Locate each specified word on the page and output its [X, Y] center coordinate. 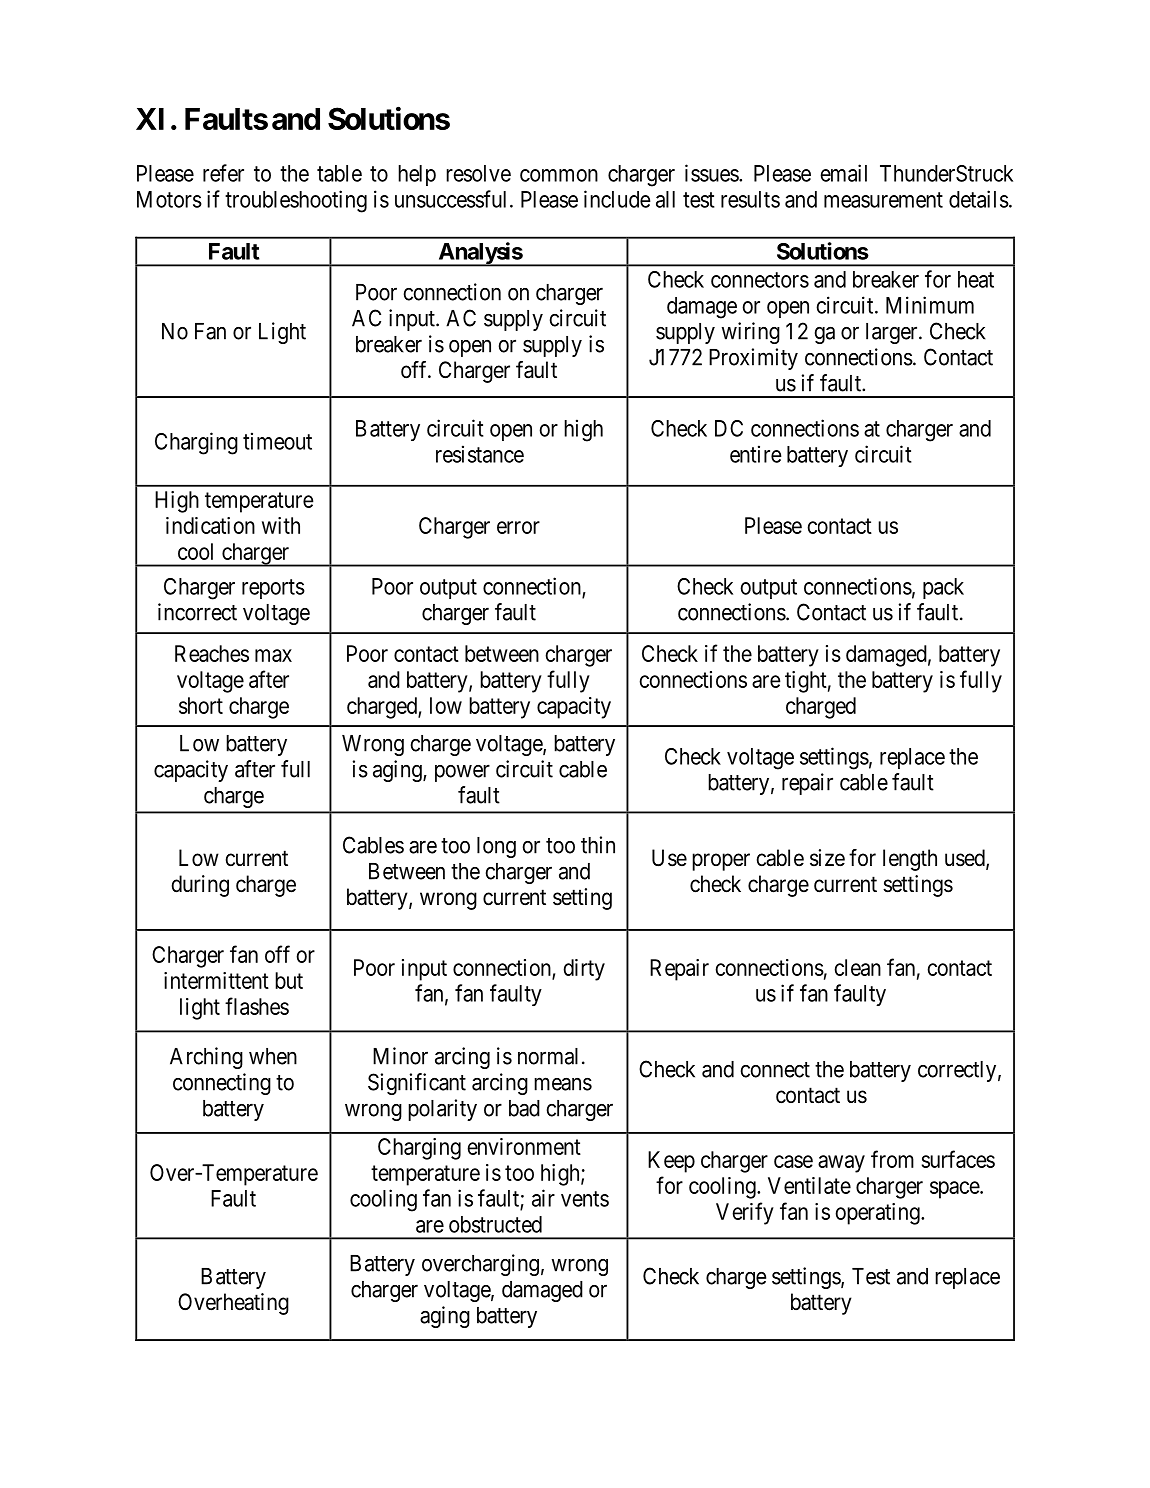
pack [943, 588]
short [201, 705]
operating [878, 1214]
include [617, 199]
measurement [883, 200]
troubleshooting [296, 201]
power [462, 773]
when [273, 1056]
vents [585, 1199]
